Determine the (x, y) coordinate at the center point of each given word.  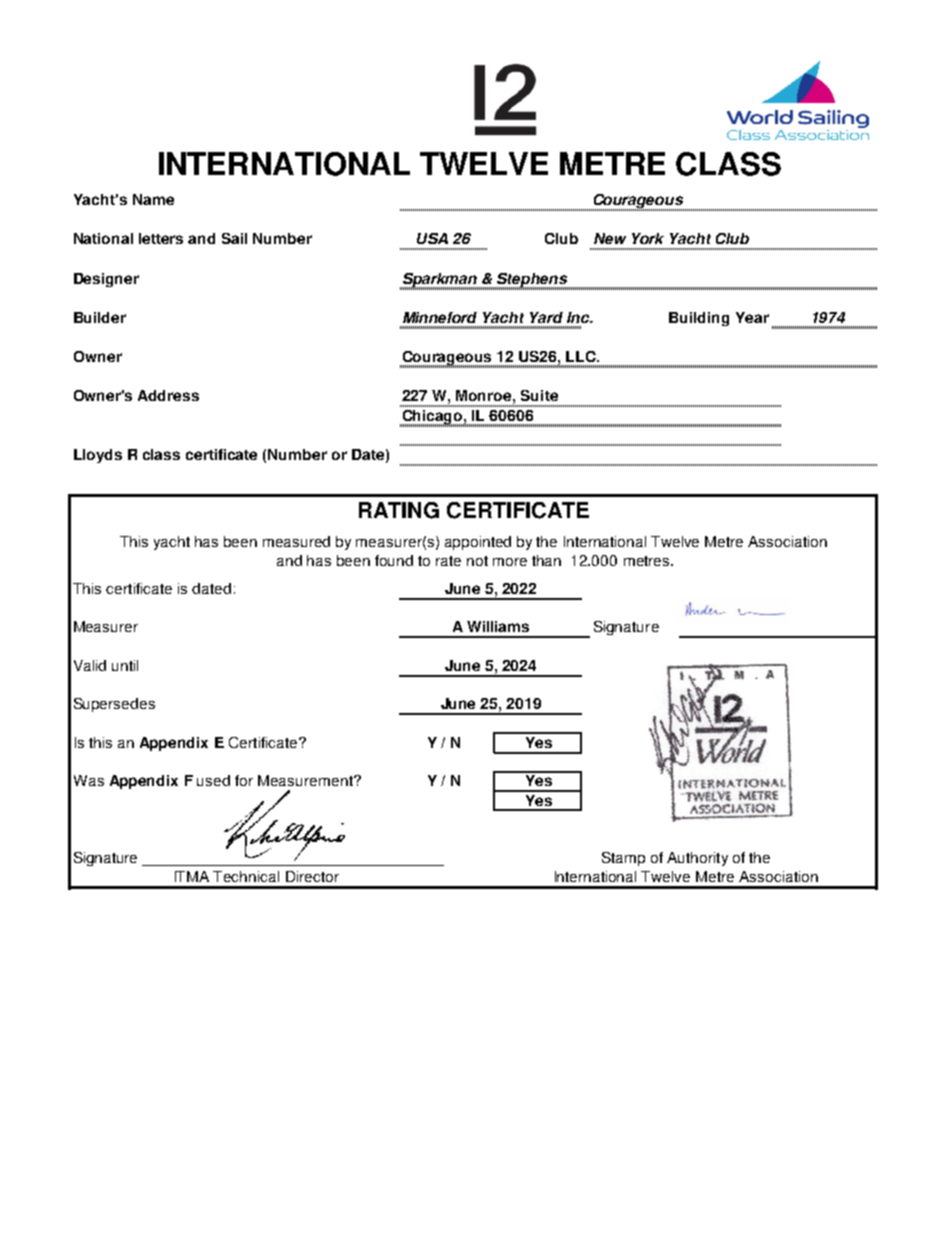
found (394, 560)
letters (161, 238)
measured (296, 541)
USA (432, 238)
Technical (246, 876)
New (610, 238)
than (546, 560)
